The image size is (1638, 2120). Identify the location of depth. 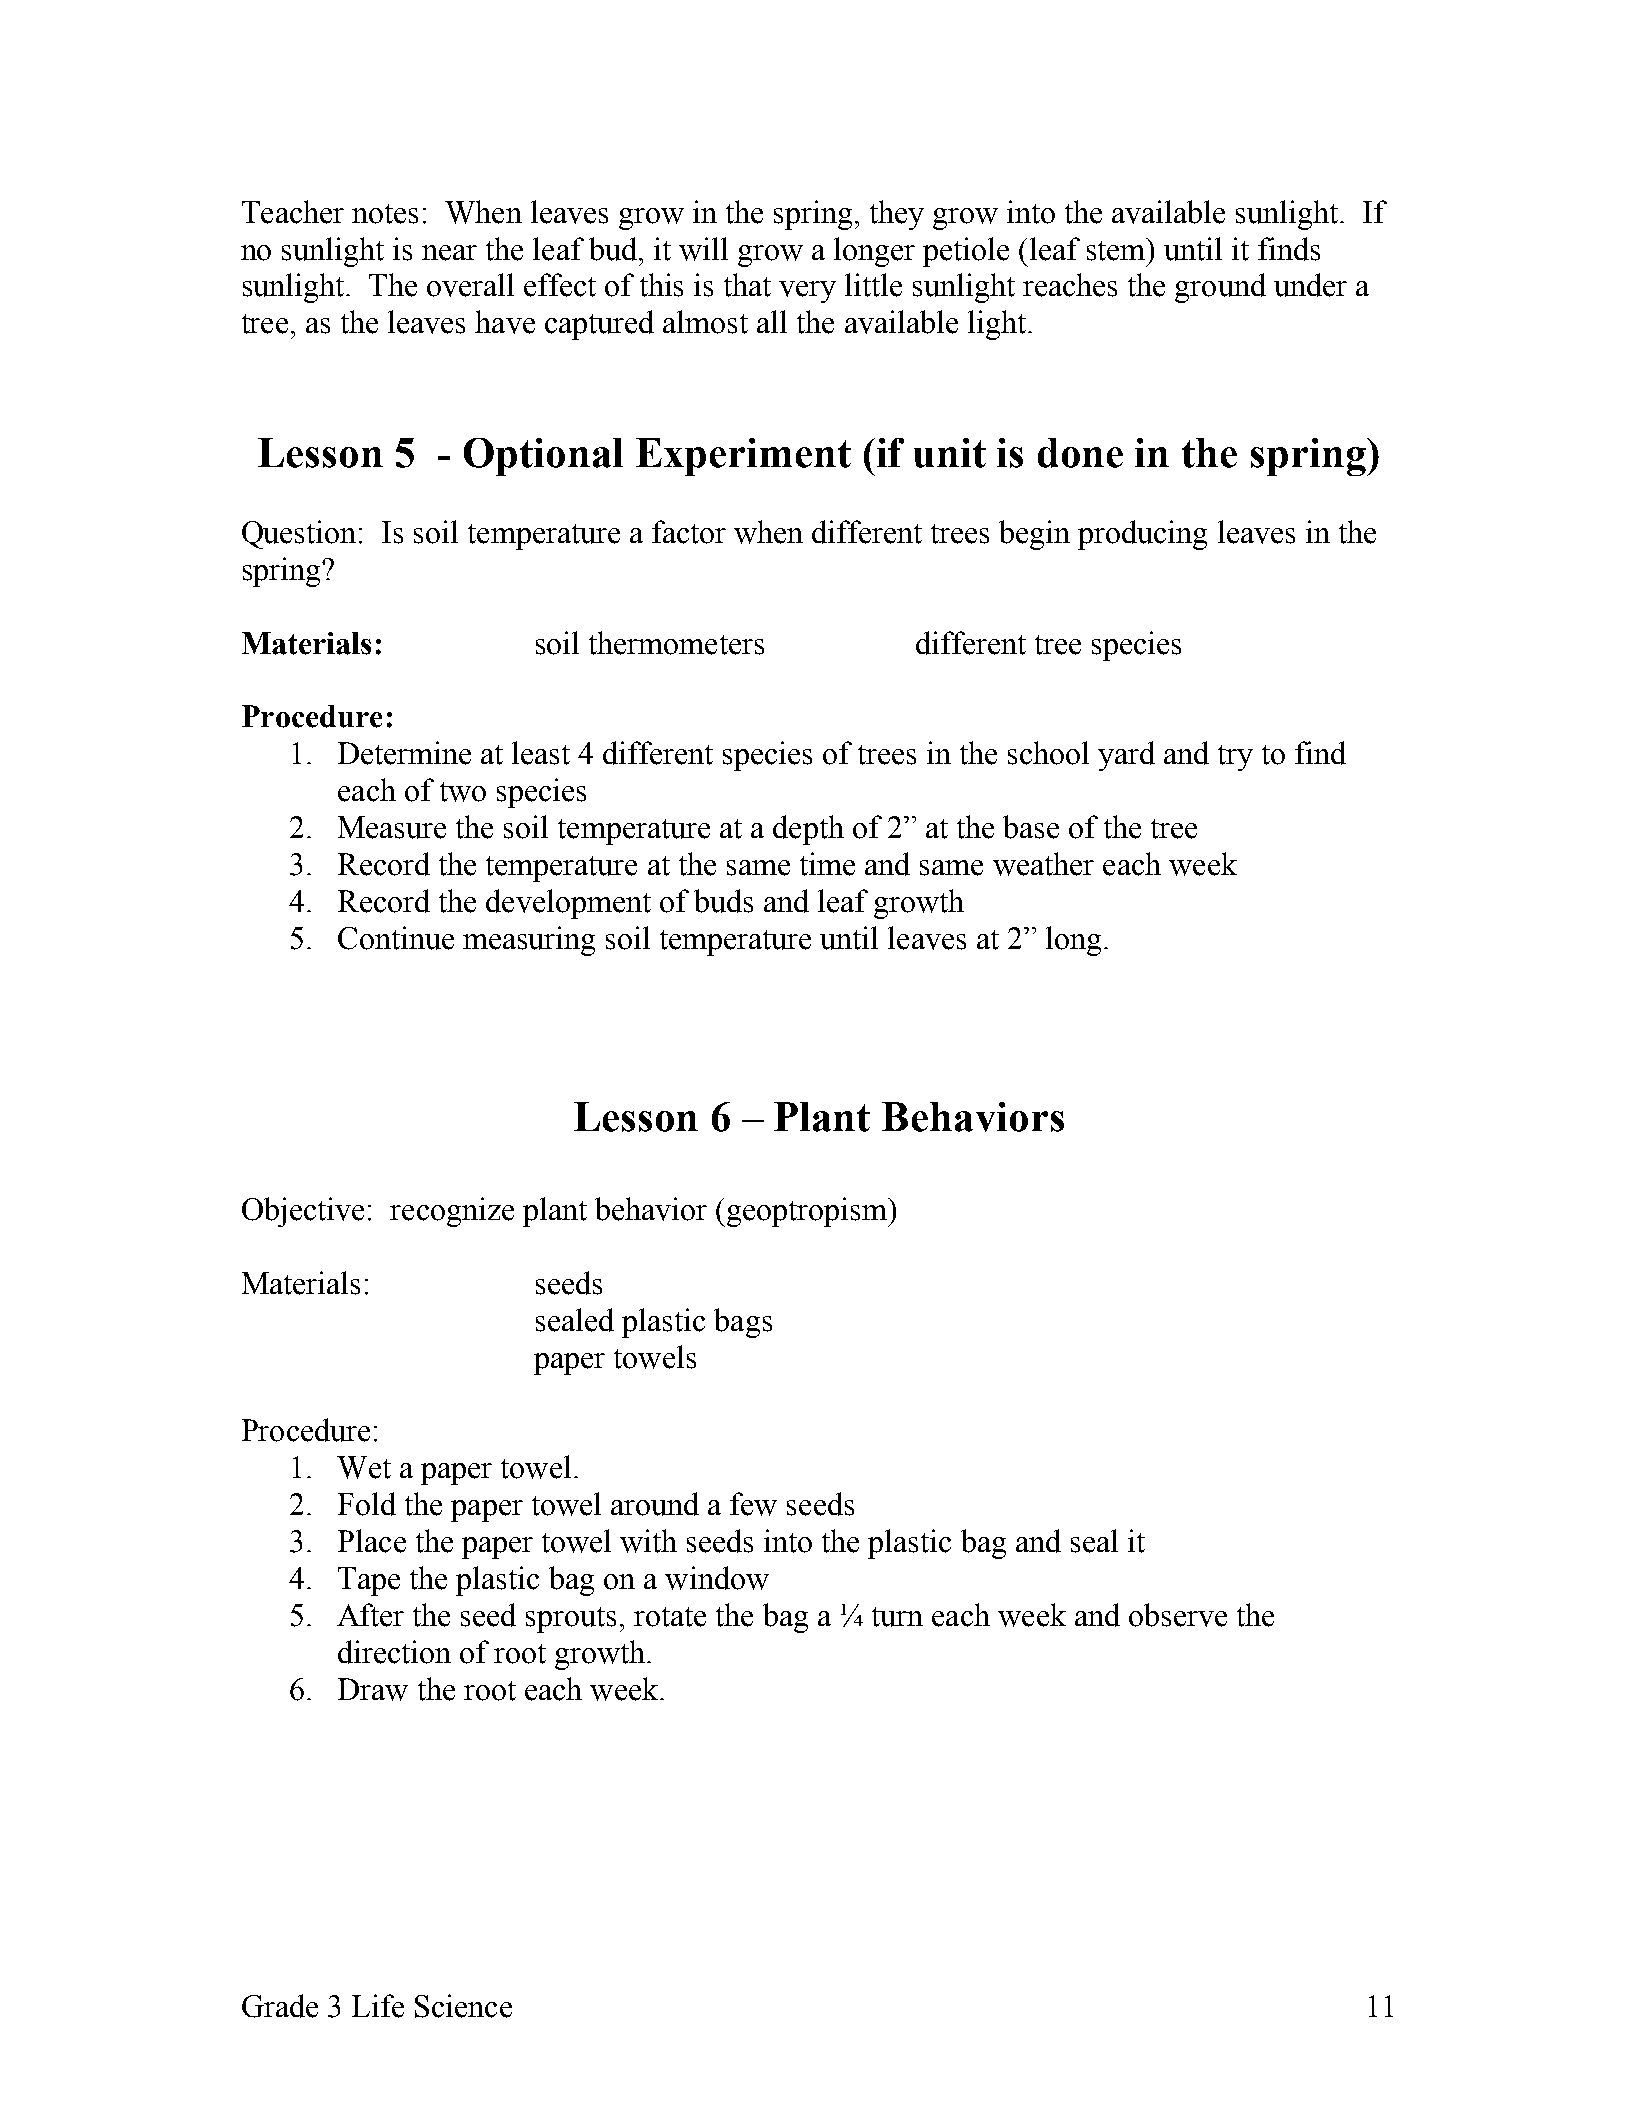
(808, 830).
